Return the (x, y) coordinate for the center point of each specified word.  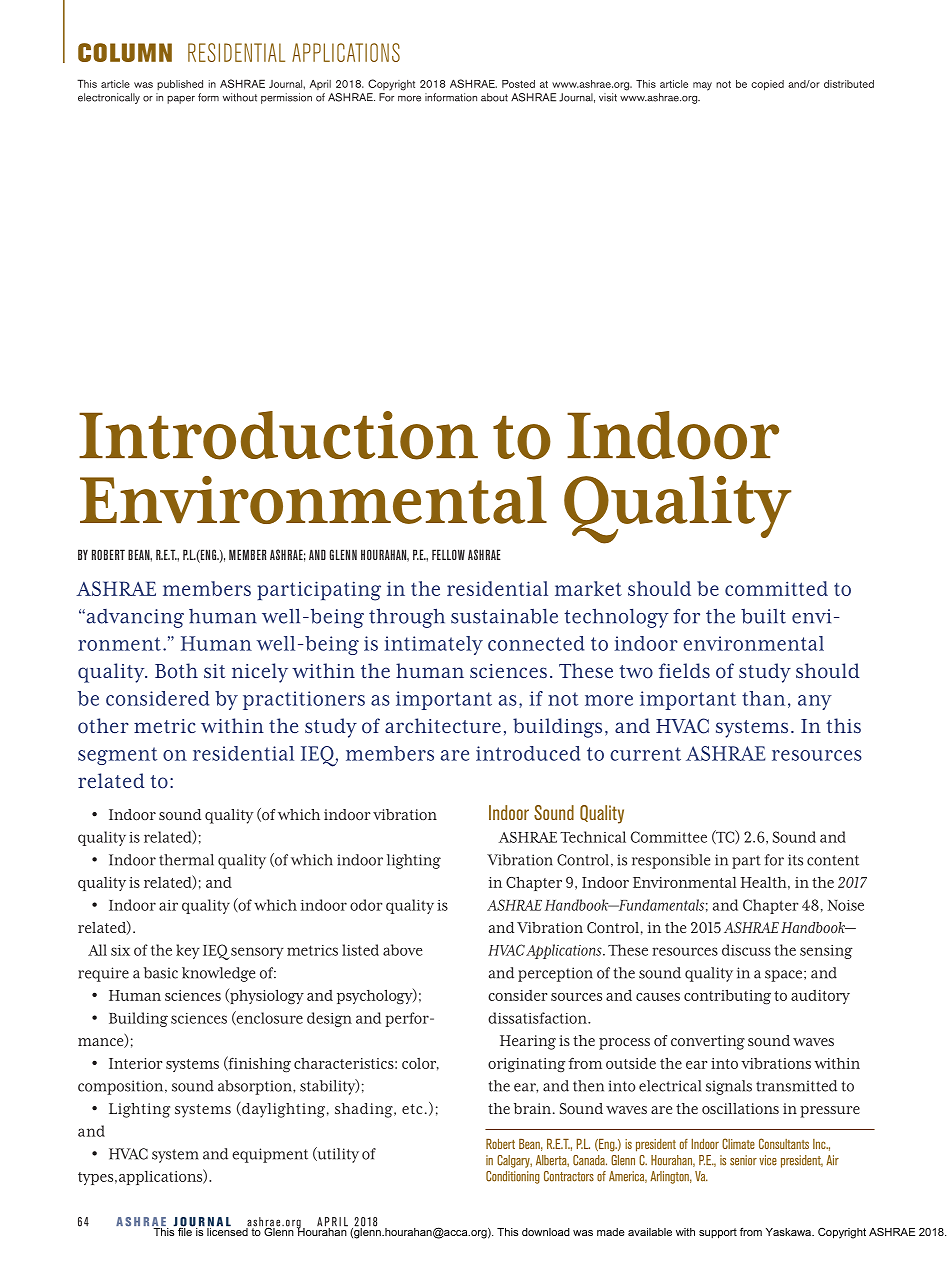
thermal (186, 860)
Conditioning (513, 1177)
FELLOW (448, 554)
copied (767, 85)
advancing (134, 618)
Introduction (278, 435)
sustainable (504, 616)
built (763, 616)
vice (768, 1160)
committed (776, 588)
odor (366, 905)
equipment (270, 1155)
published (180, 85)
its (795, 860)
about (494, 97)
